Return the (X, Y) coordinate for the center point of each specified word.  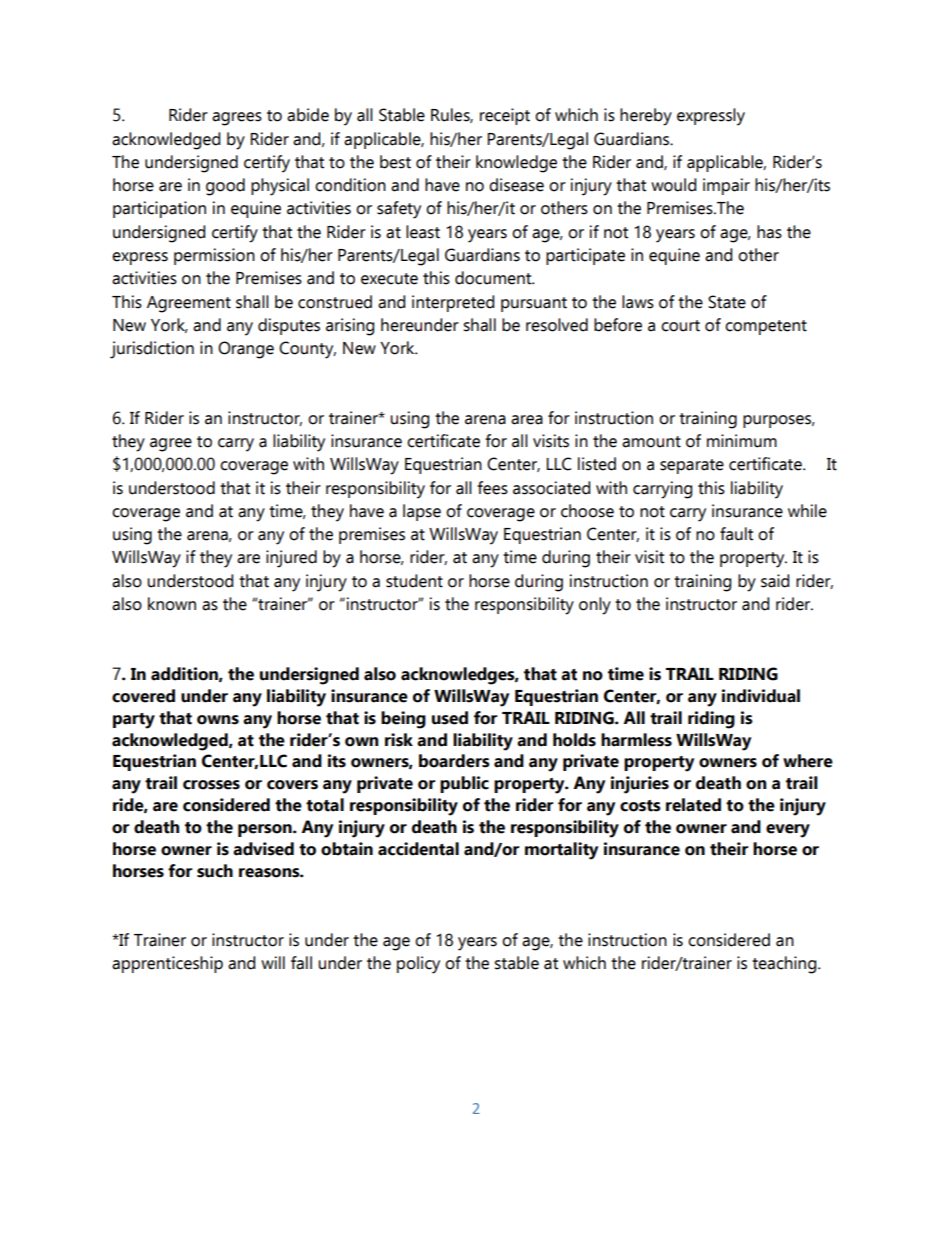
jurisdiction (152, 350)
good (225, 187)
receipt (505, 116)
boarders (454, 761)
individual (761, 696)
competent (766, 327)
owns (218, 720)
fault (736, 534)
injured (291, 559)
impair (726, 186)
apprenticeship (167, 964)
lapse (422, 512)
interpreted (453, 303)
